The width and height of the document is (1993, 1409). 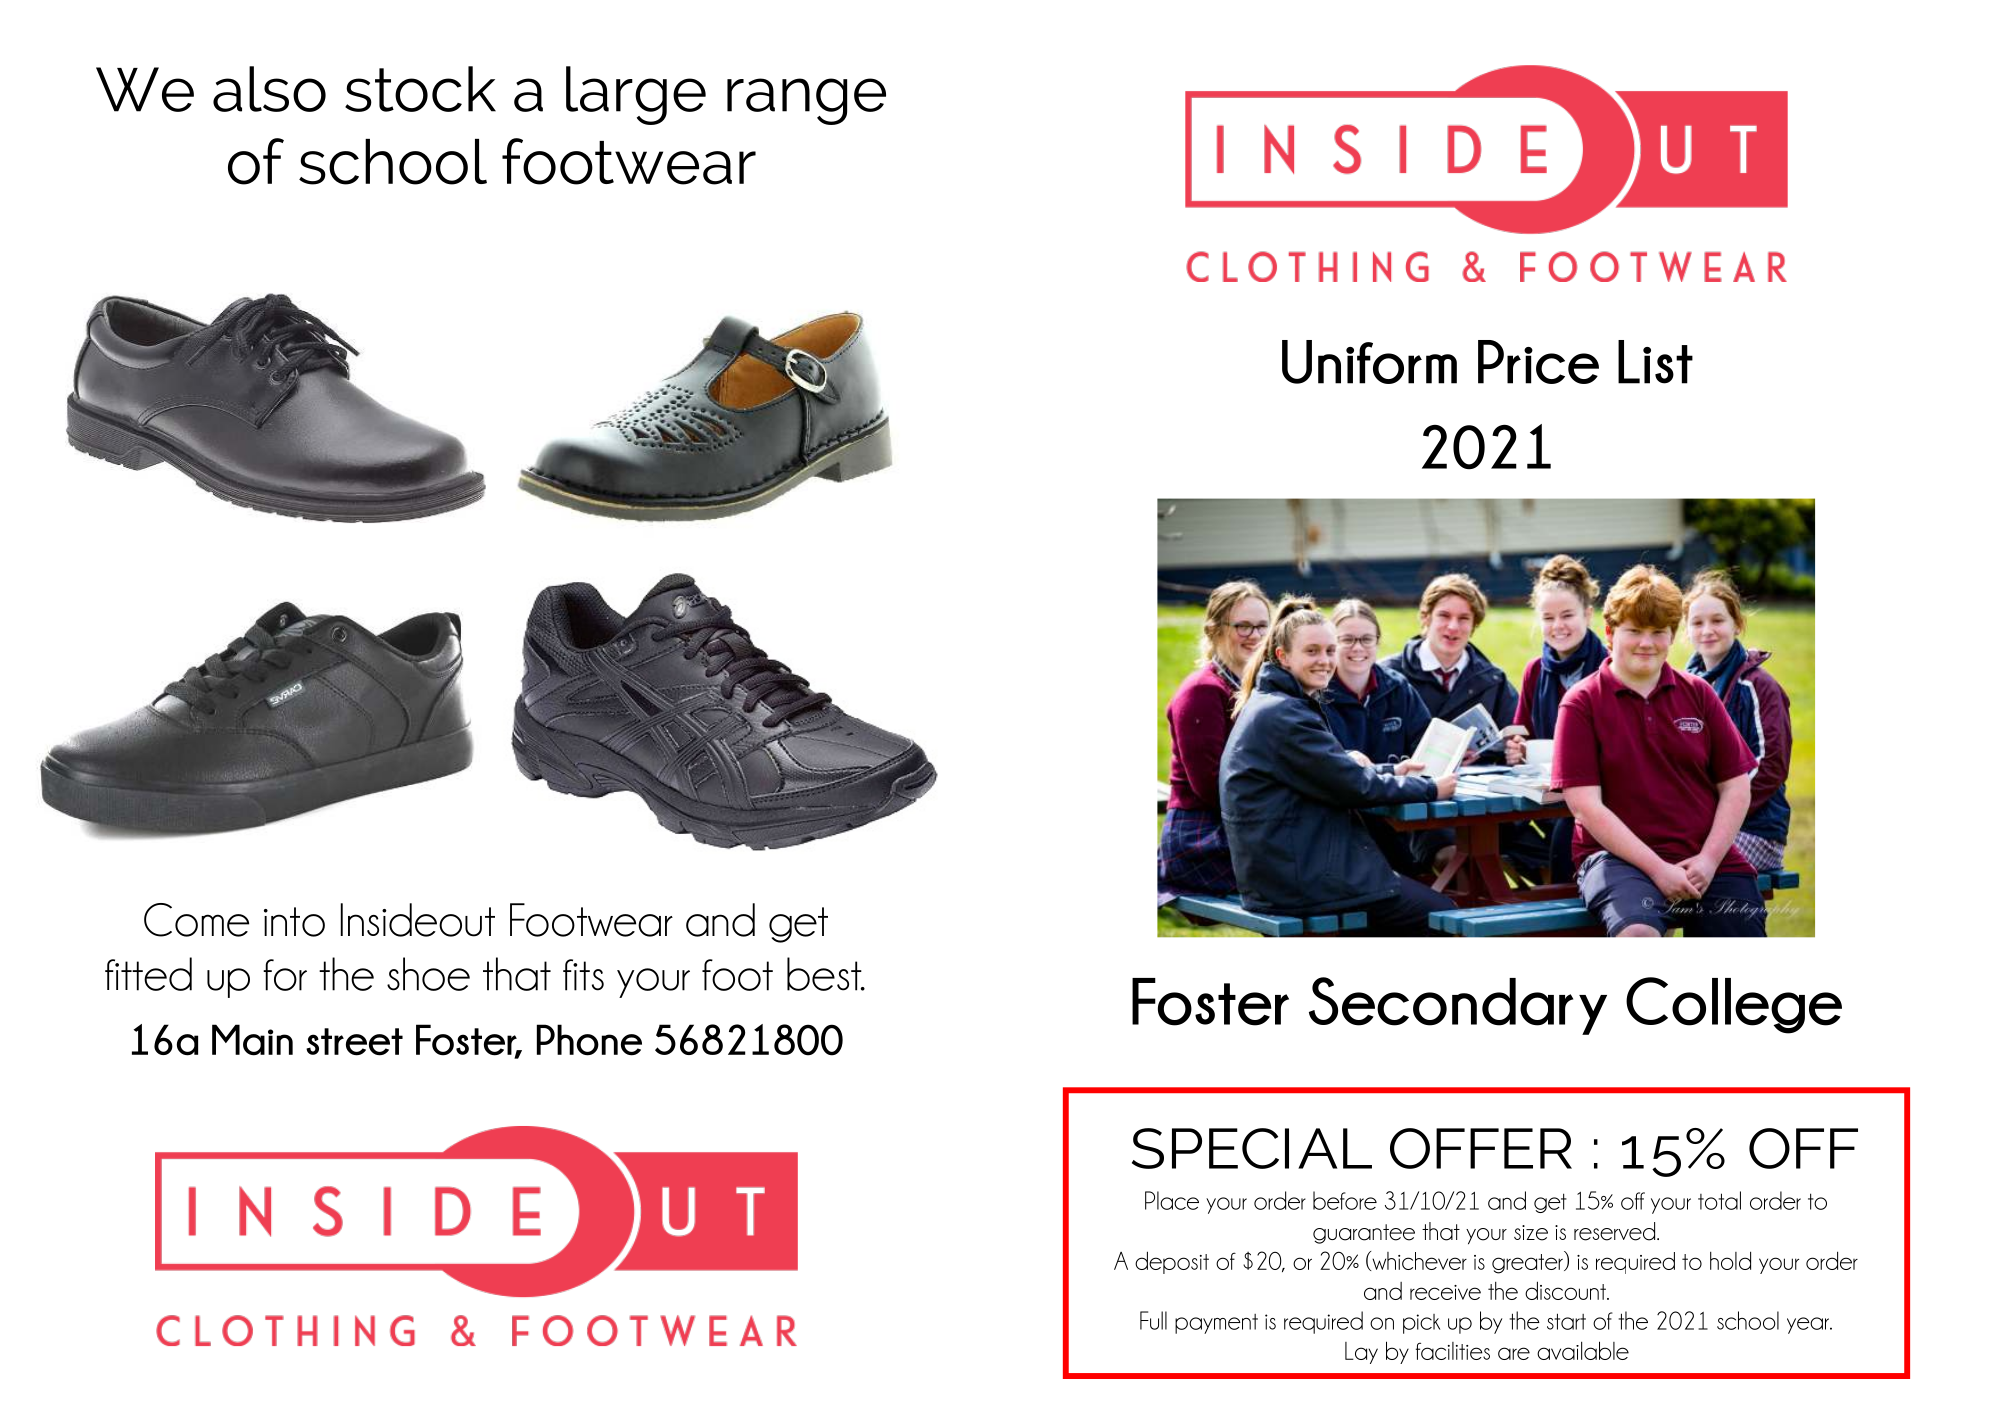 What do you see at coordinates (1153, 1320) in the document?
I see `Full` at bounding box center [1153, 1320].
